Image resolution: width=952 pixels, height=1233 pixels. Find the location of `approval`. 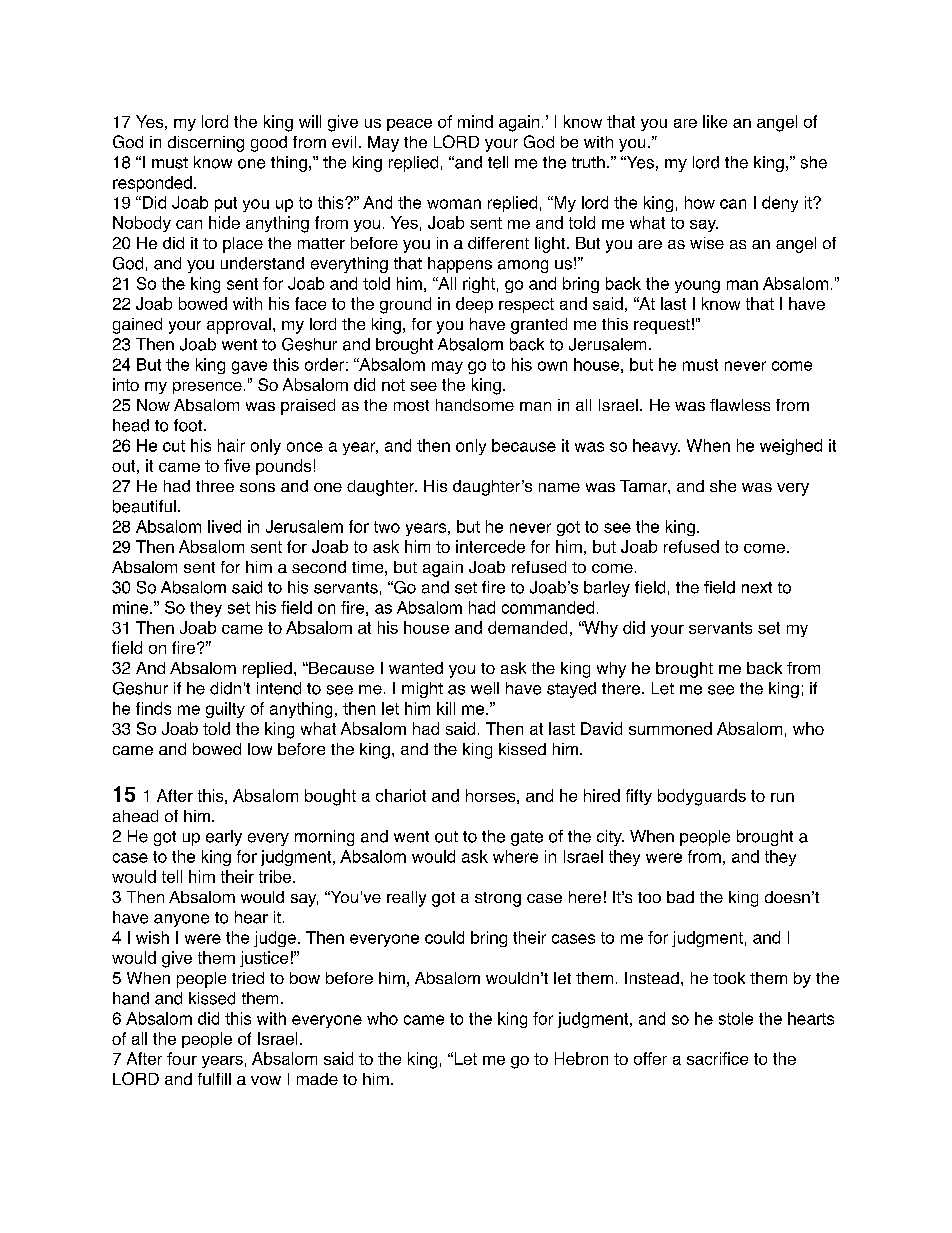

approval is located at coordinates (239, 326).
